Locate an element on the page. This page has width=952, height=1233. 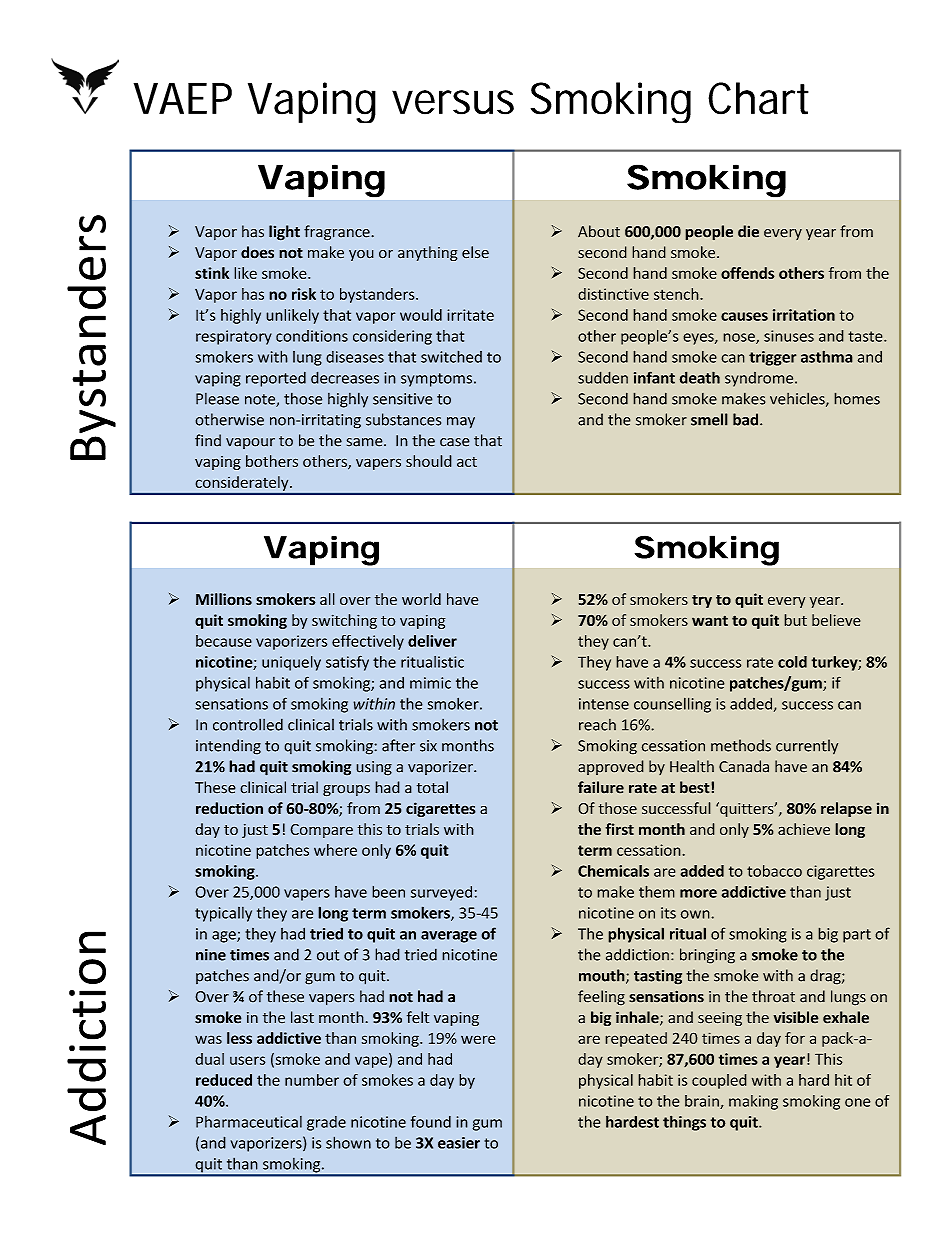
Chart is located at coordinates (758, 98).
